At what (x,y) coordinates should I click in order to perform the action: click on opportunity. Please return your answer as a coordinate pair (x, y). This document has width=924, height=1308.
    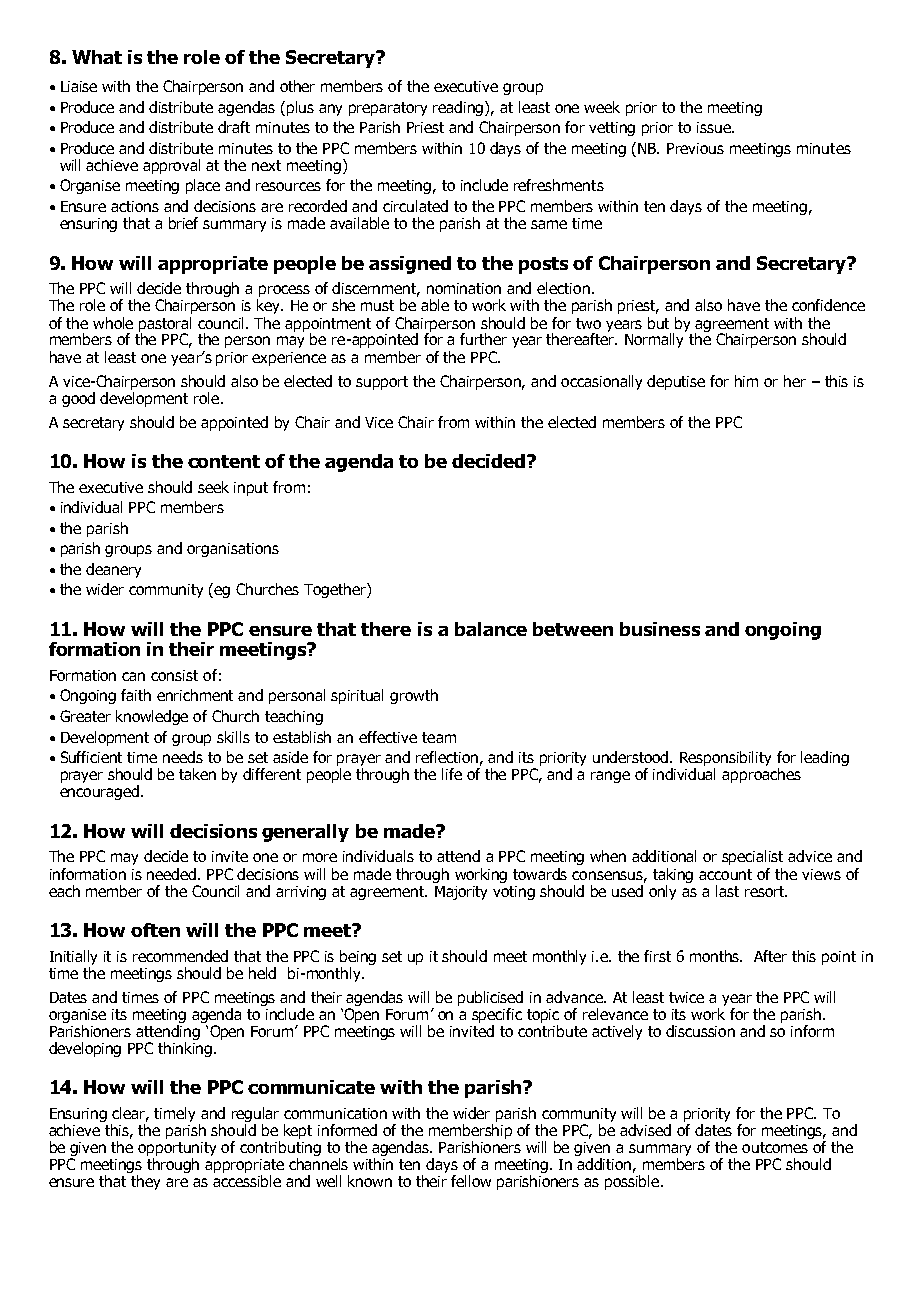
    Looking at the image, I should click on (177, 1150).
